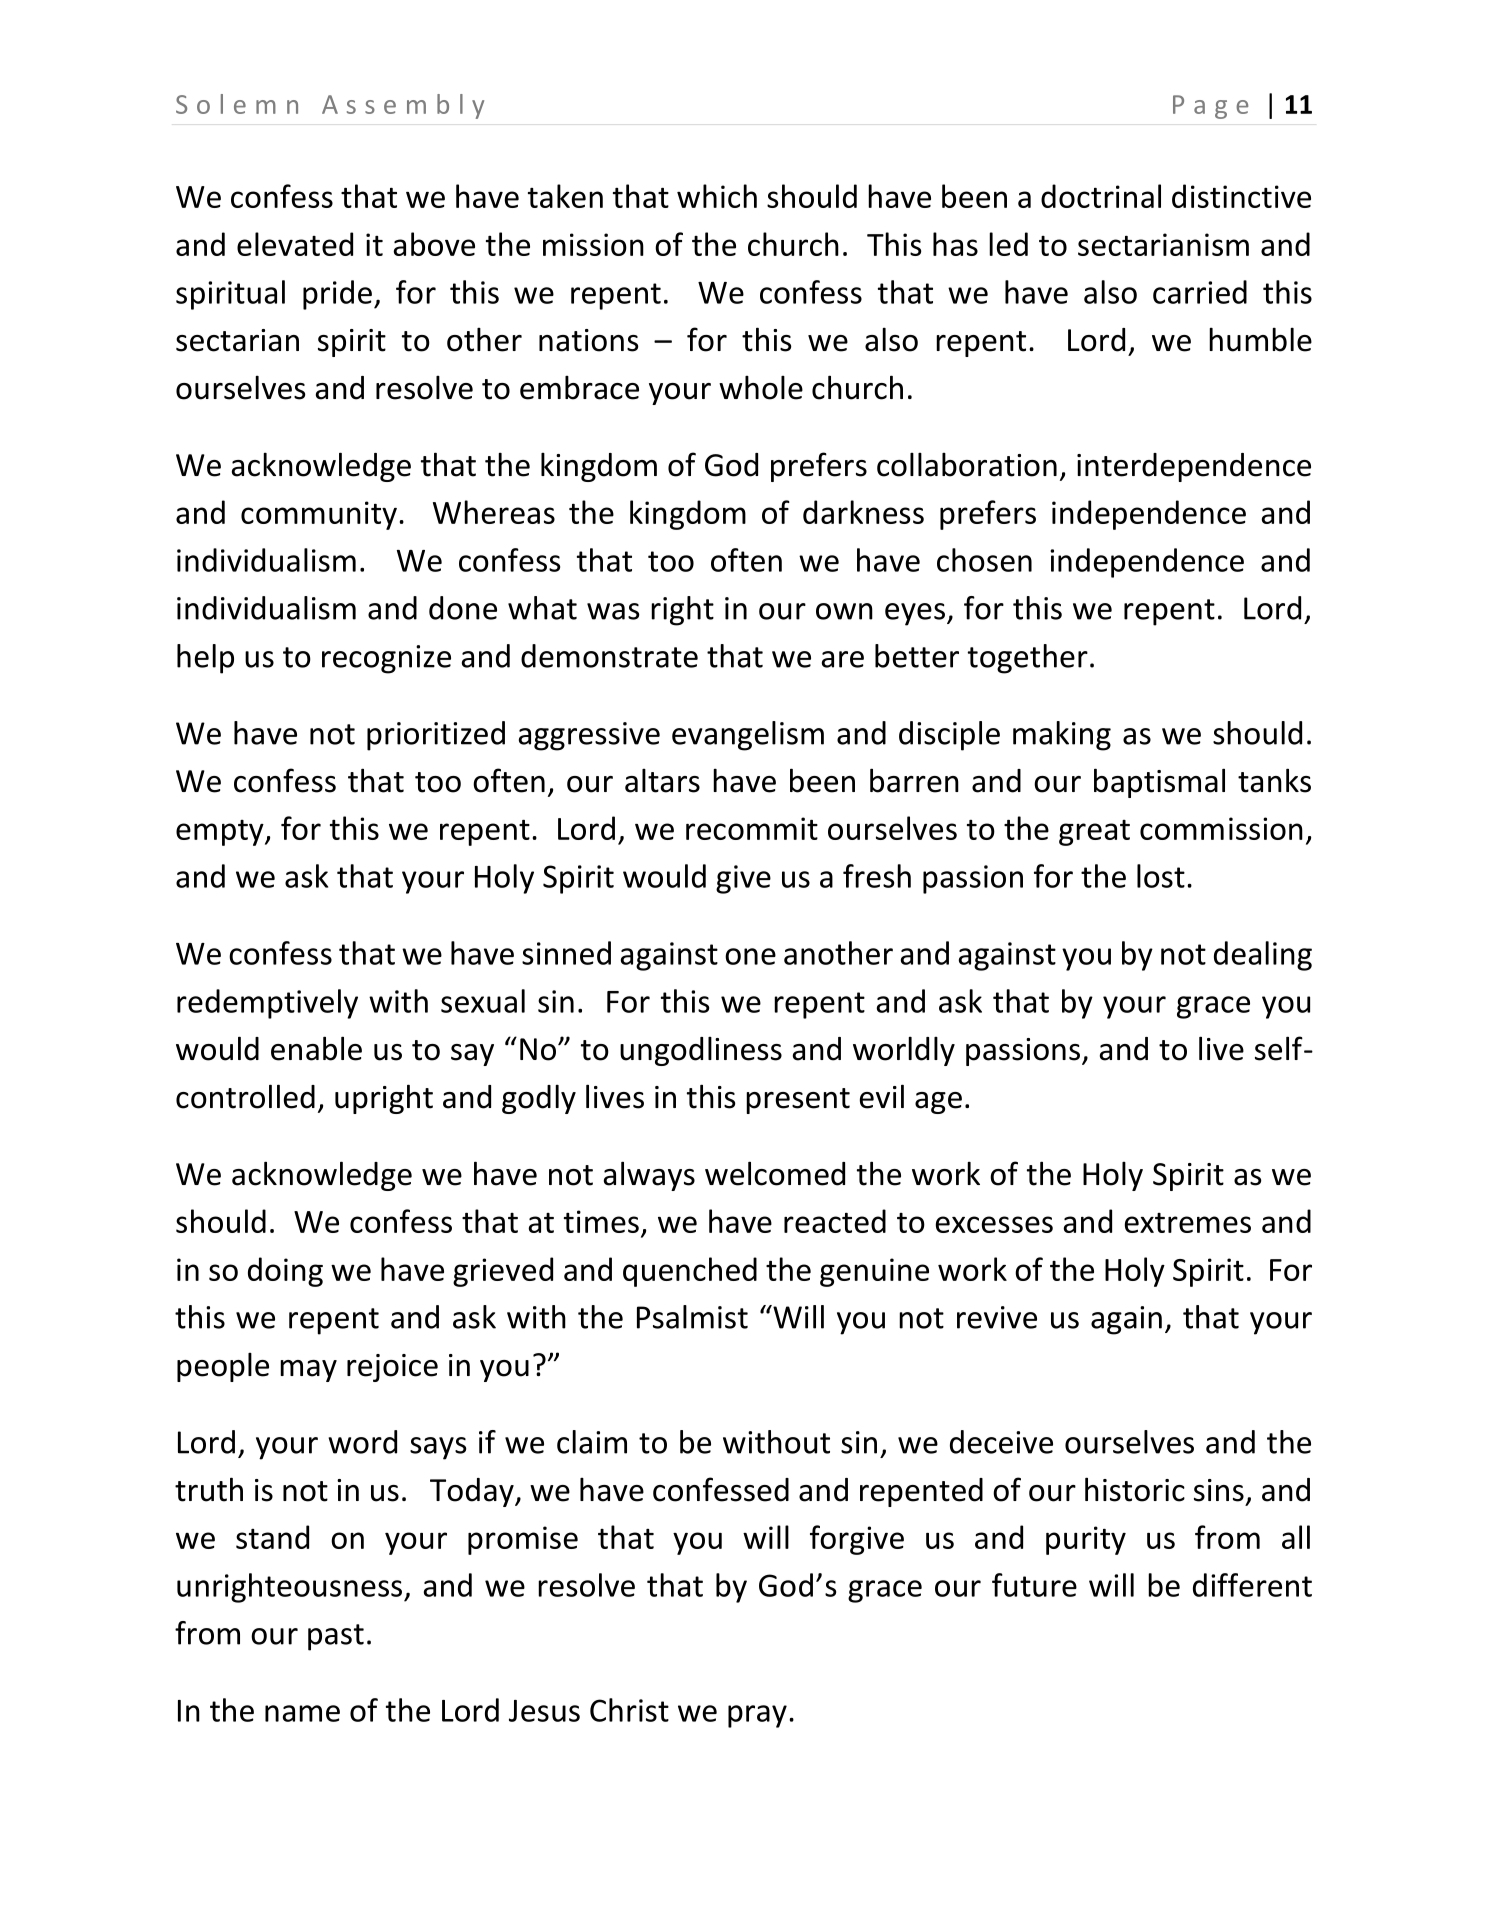 The width and height of the screenshot is (1488, 1926). What do you see at coordinates (1159, 783) in the screenshot?
I see `baptismal` at bounding box center [1159, 783].
